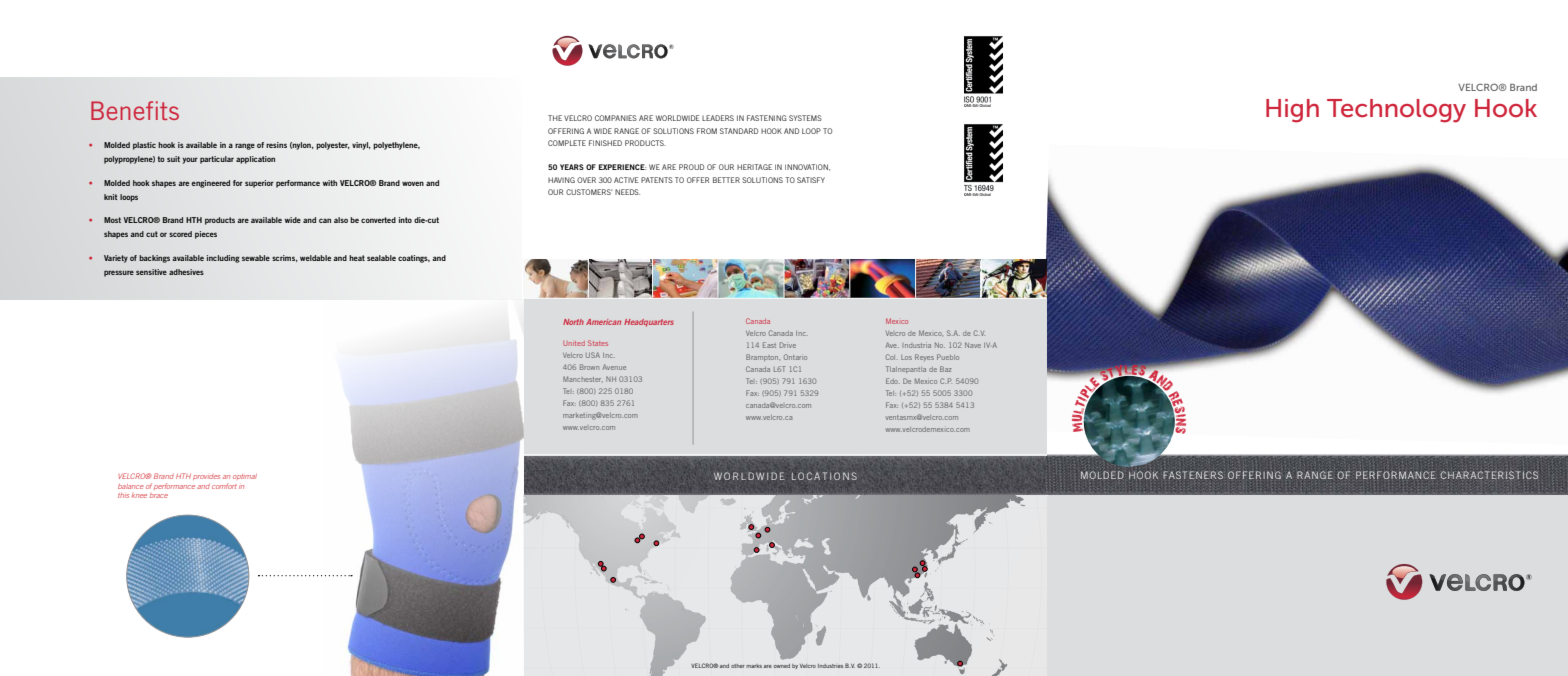 The image size is (1568, 676). Describe the element at coordinates (782, 666) in the screenshot. I see `owned` at that location.
